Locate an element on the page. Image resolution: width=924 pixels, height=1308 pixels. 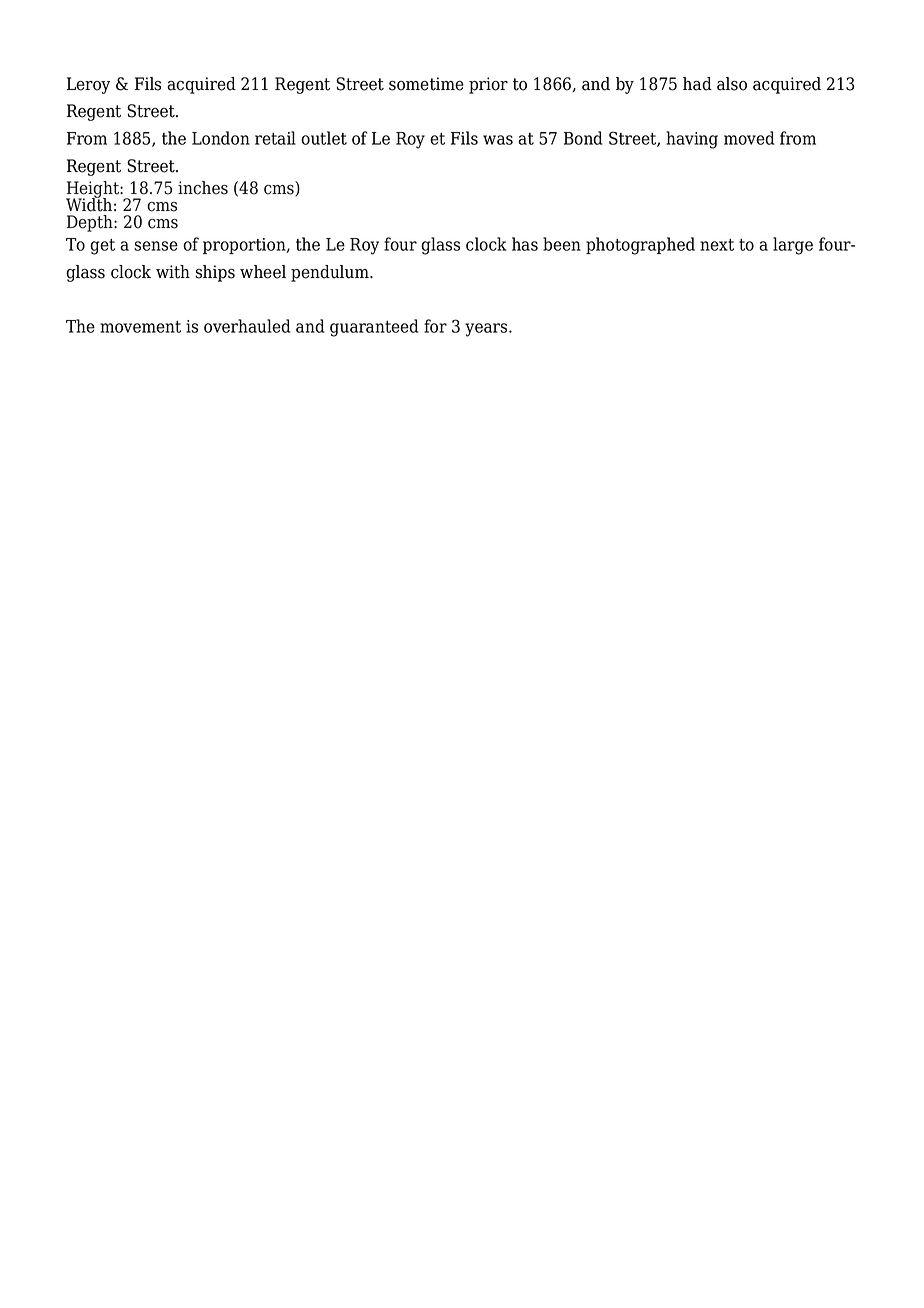
sometime is located at coordinates (426, 84).
